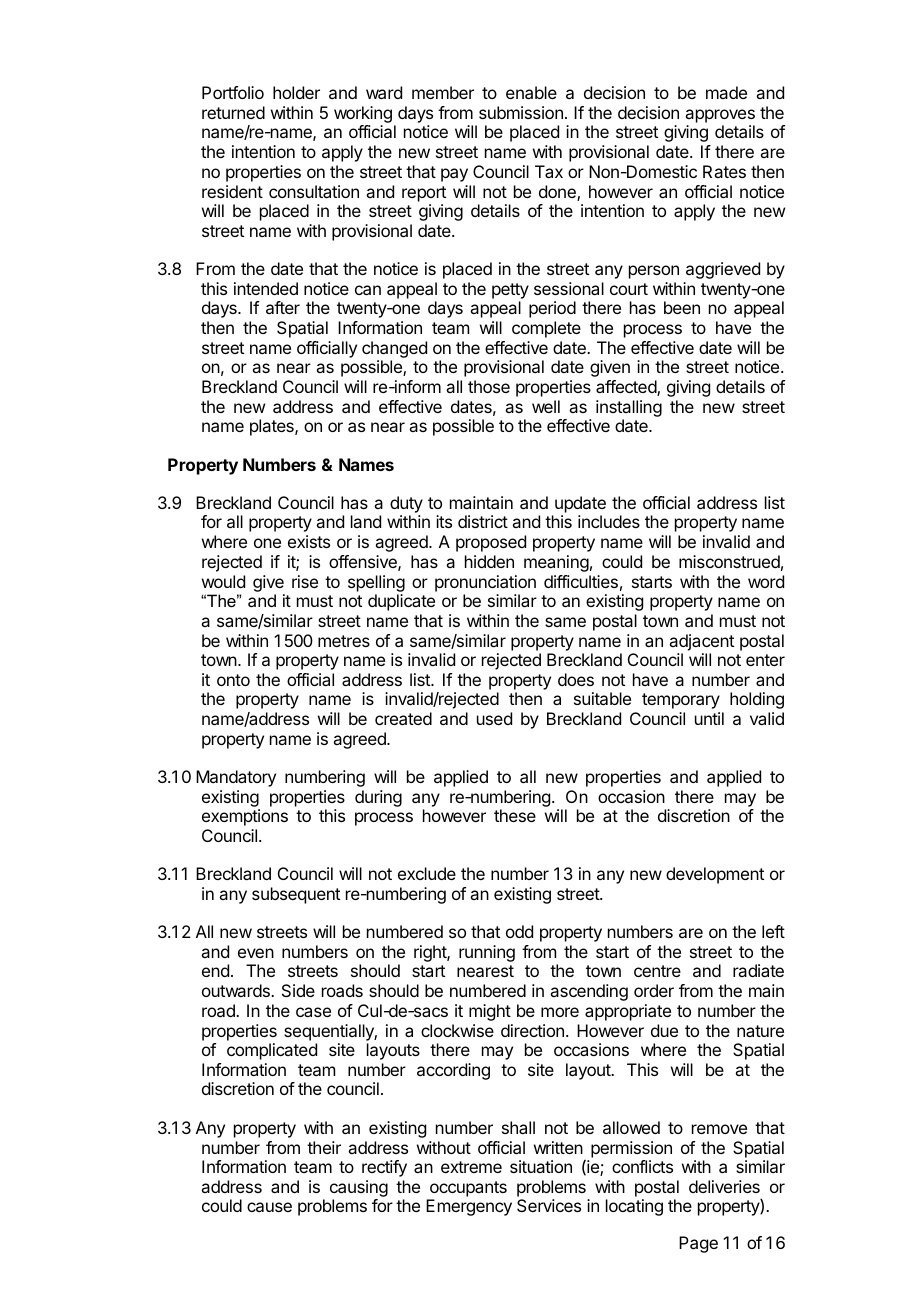  I want to click on submission, so click(521, 112).
